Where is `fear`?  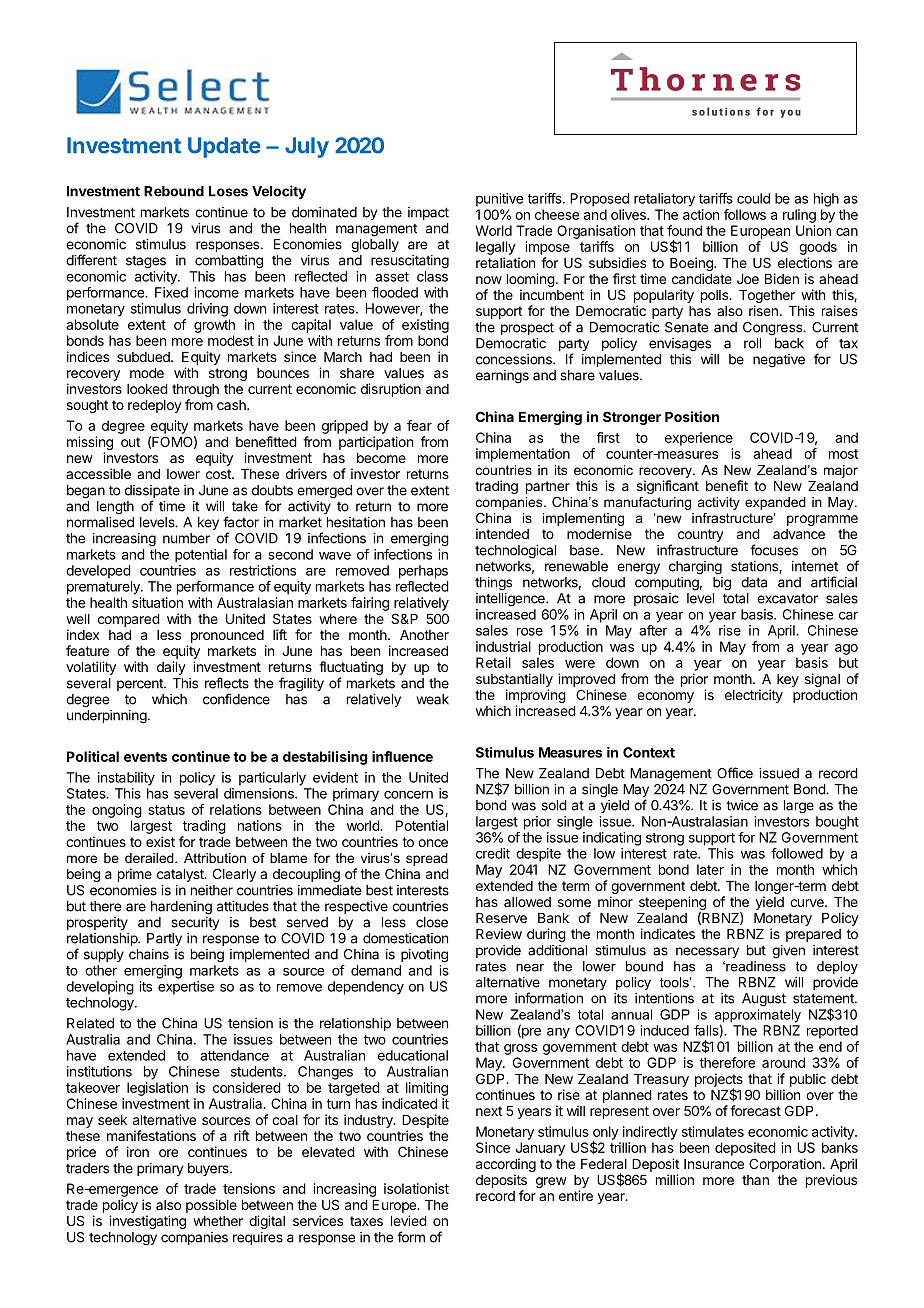 fear is located at coordinates (419, 425).
